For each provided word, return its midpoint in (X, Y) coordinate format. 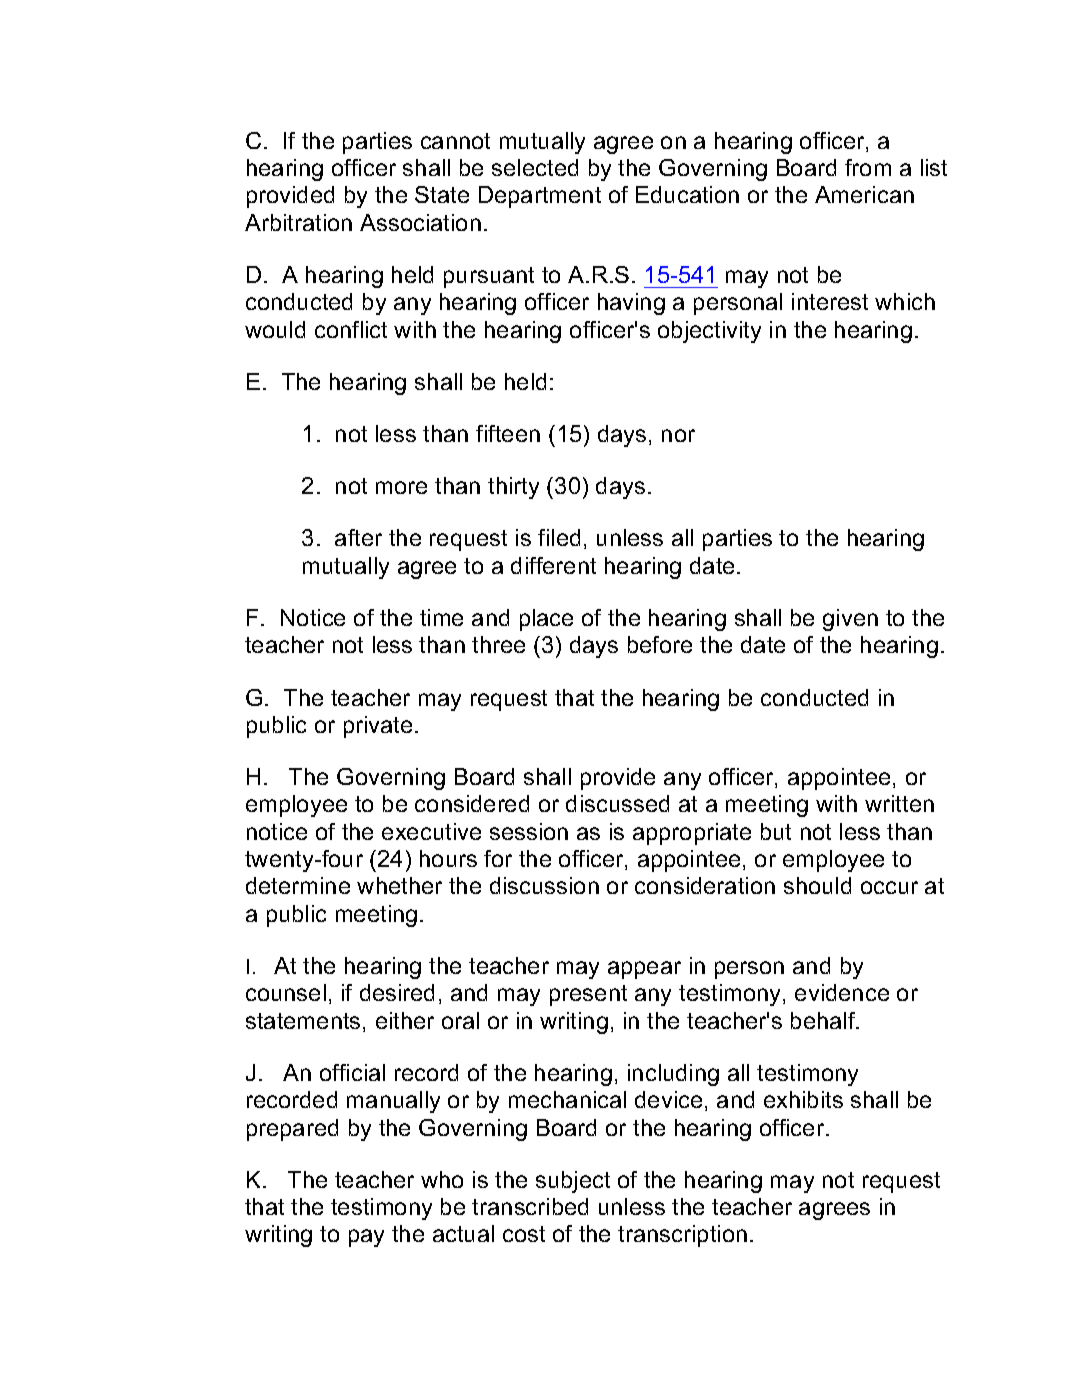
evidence (842, 992)
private (378, 727)
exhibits (803, 1099)
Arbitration (298, 222)
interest (830, 301)
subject (573, 1182)
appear (644, 970)
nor (678, 435)
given (850, 620)
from (868, 167)
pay (366, 1238)
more (401, 487)
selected (535, 167)
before (660, 644)
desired (397, 992)
